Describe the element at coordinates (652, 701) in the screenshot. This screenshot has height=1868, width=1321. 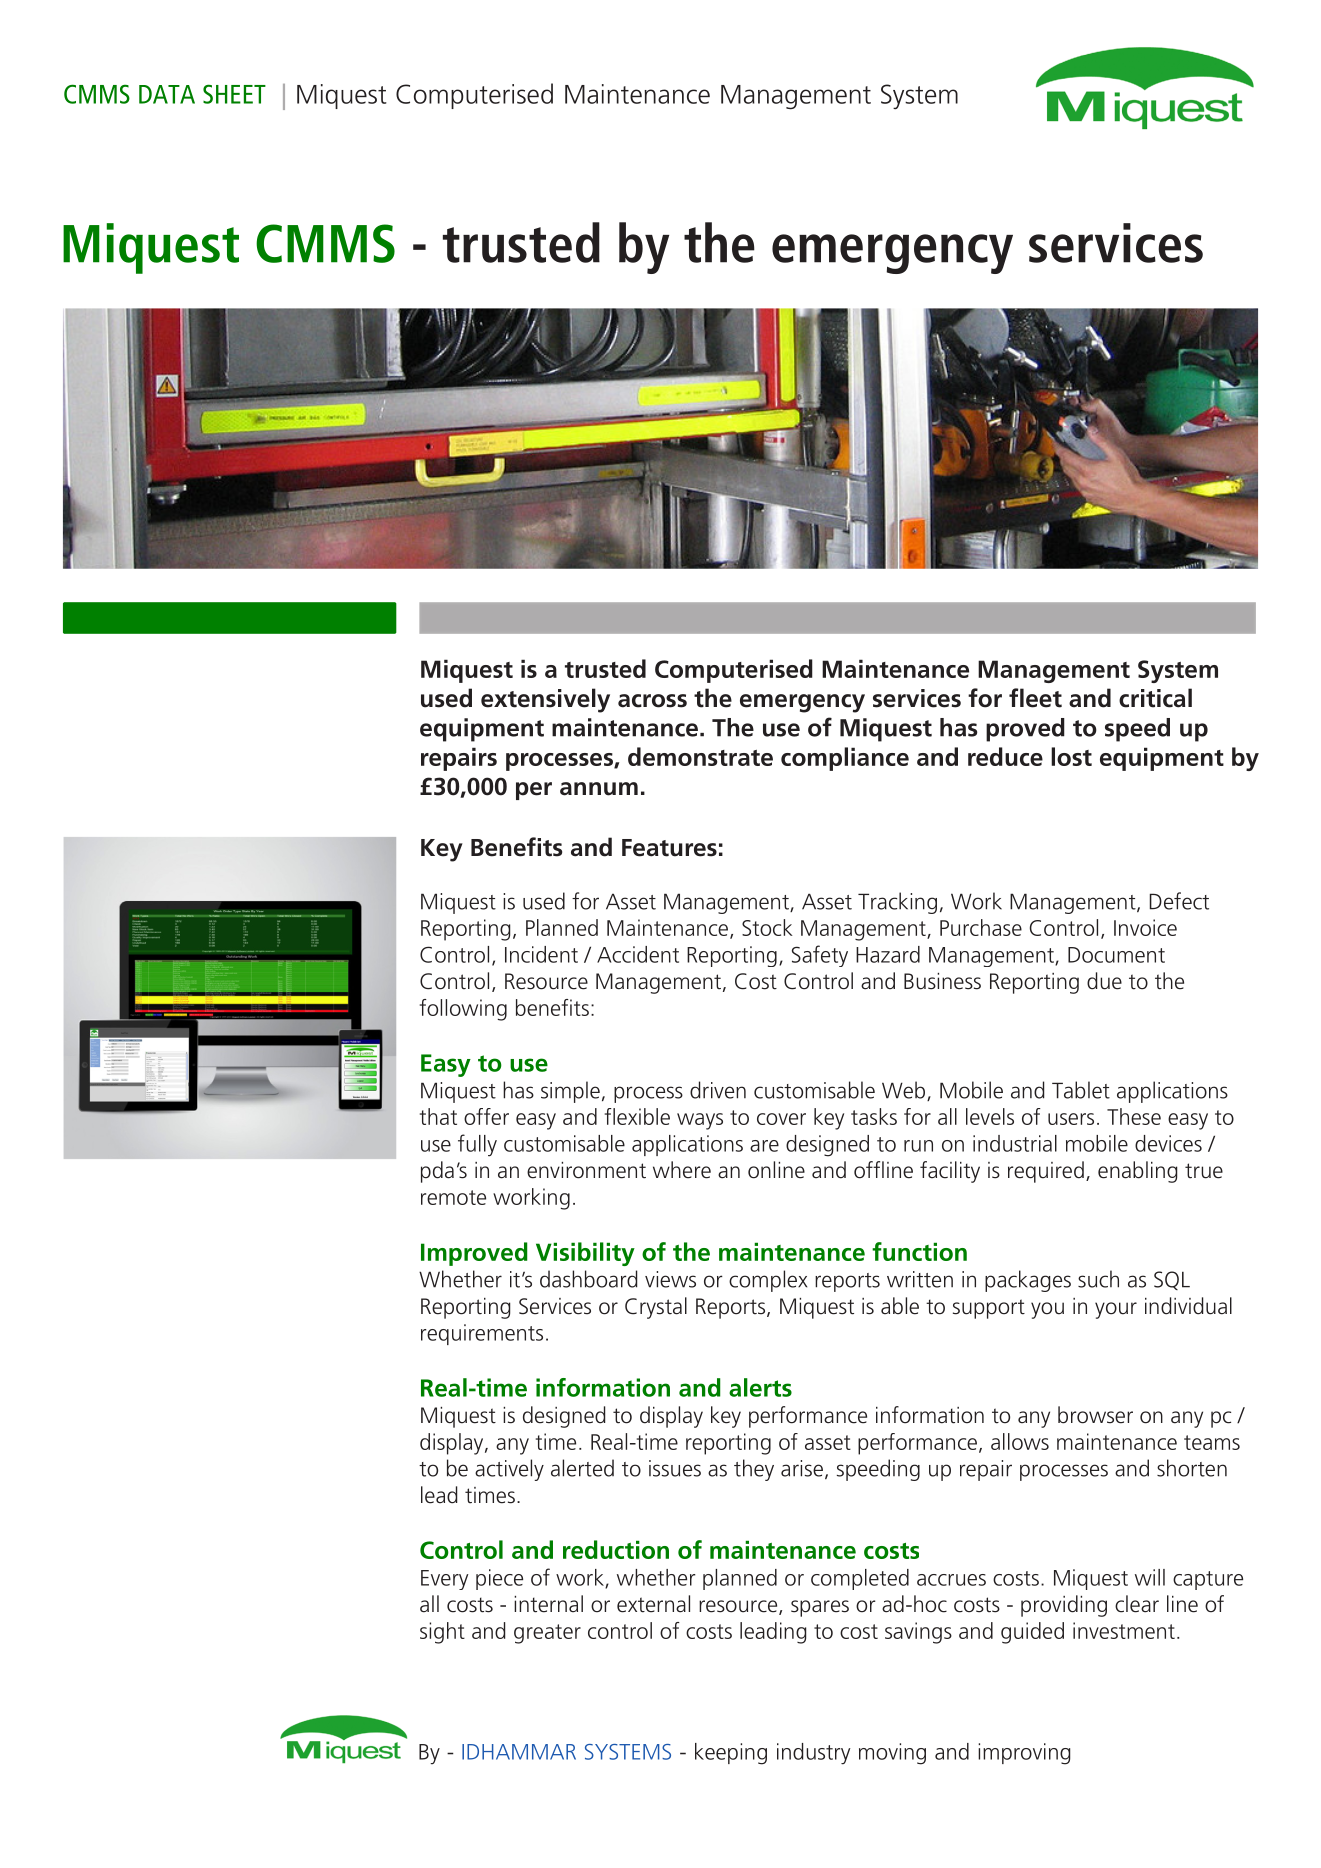
I see `across` at that location.
